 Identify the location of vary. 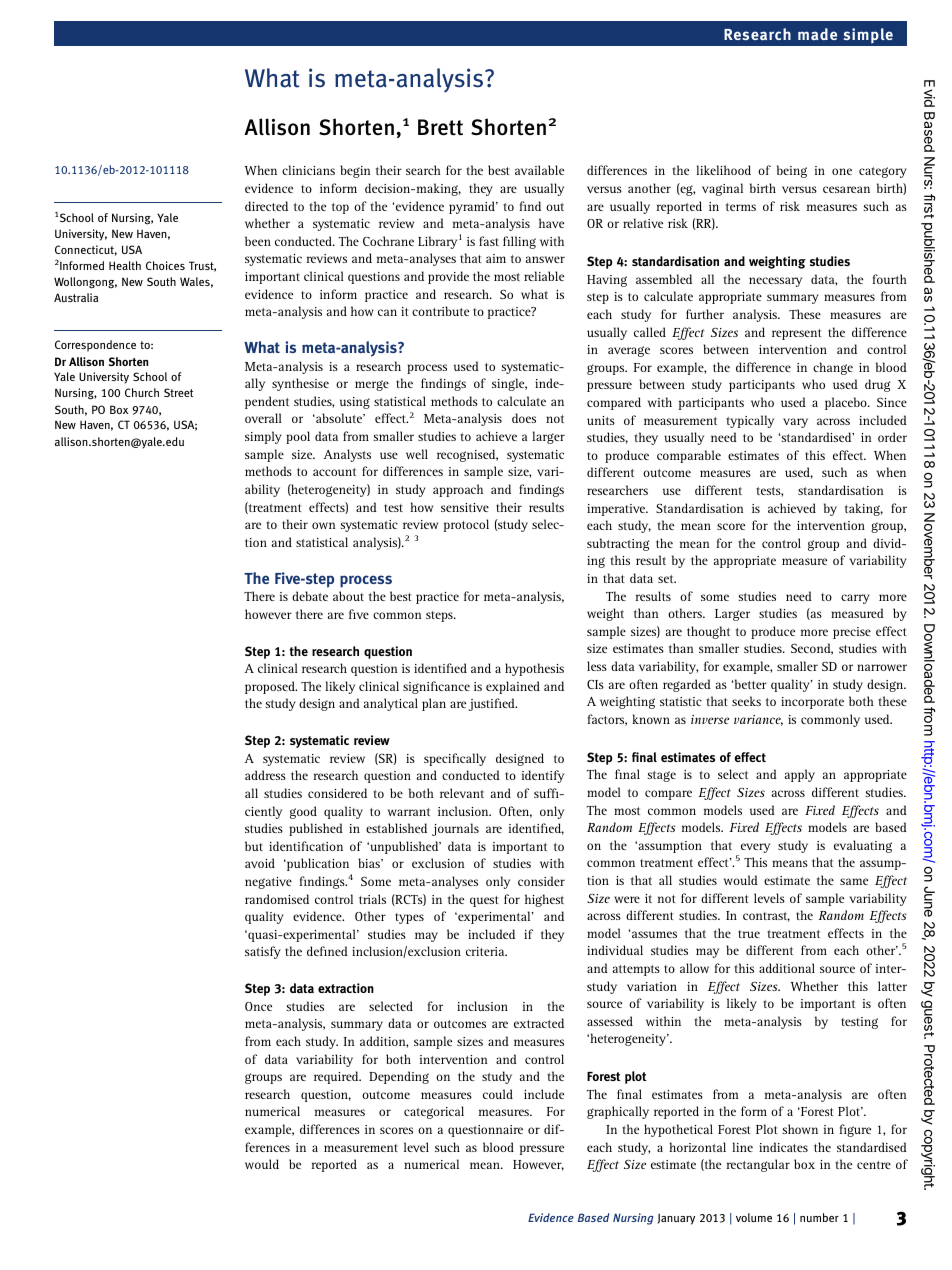
(795, 423).
